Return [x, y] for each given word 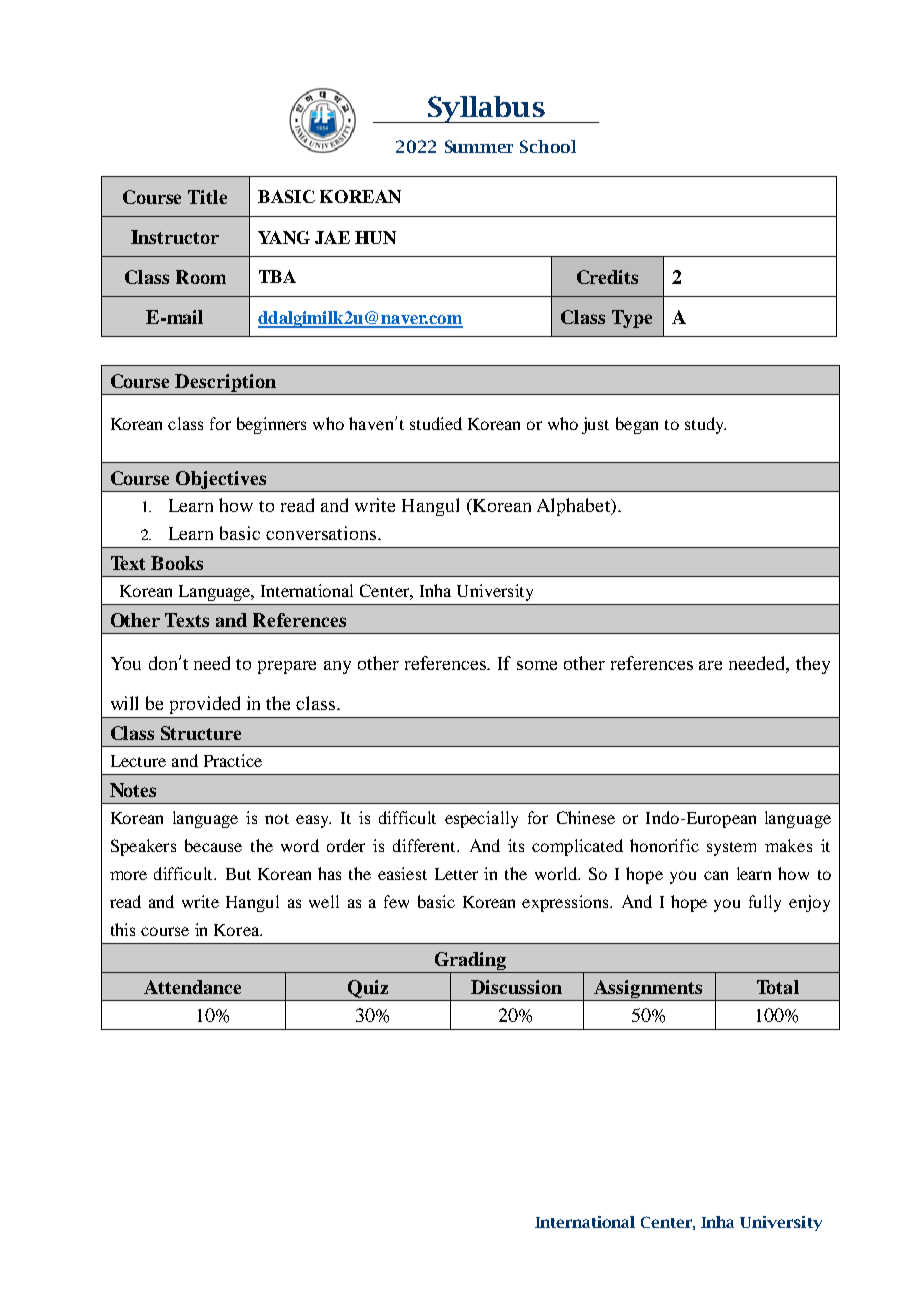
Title [207, 197]
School [548, 146]
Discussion [516, 987]
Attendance [192, 987]
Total [778, 987]
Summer [479, 146]
